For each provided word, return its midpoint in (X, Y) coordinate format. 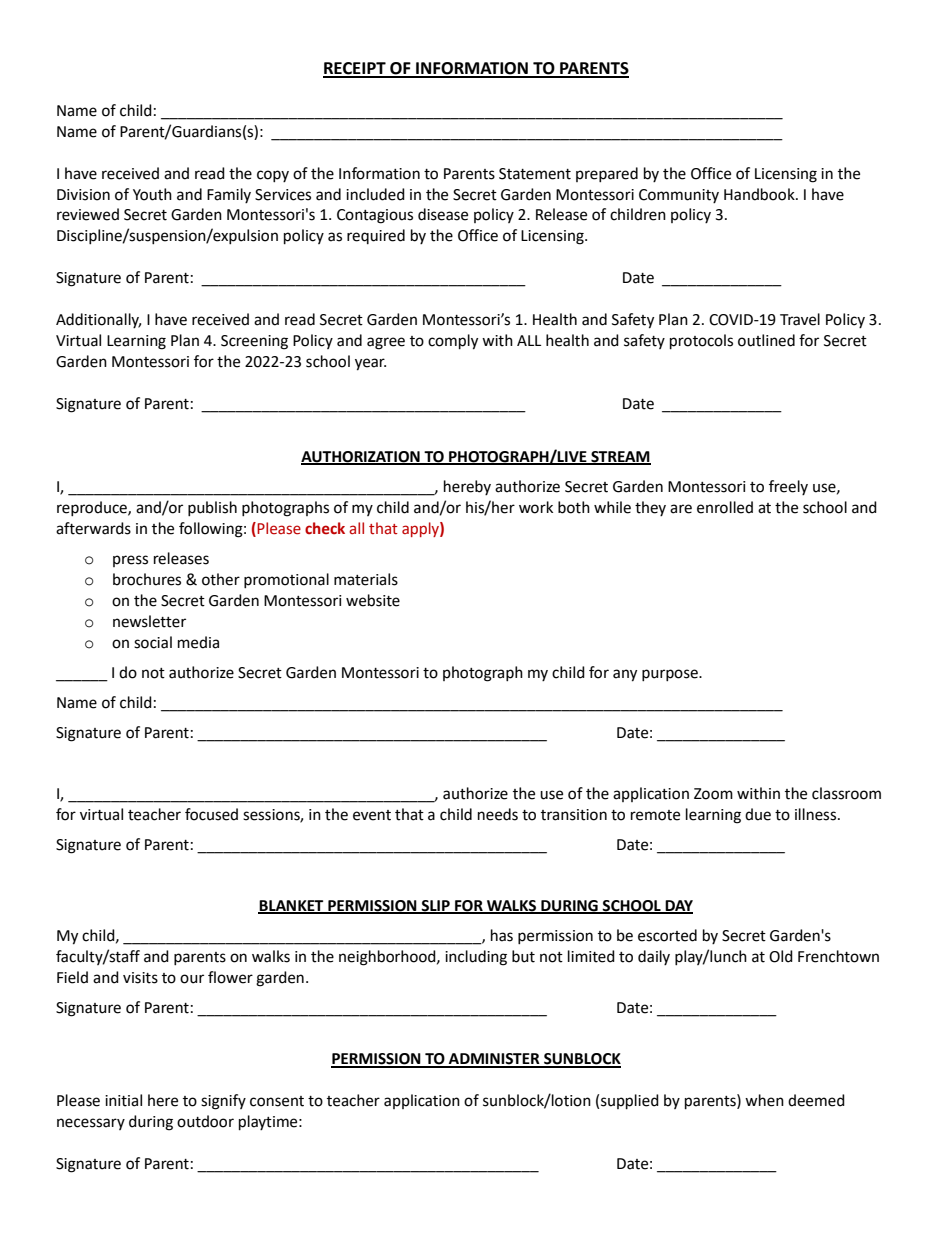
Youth (152, 194)
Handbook (760, 194)
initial (123, 1100)
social (153, 642)
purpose (671, 675)
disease (443, 214)
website (373, 600)
